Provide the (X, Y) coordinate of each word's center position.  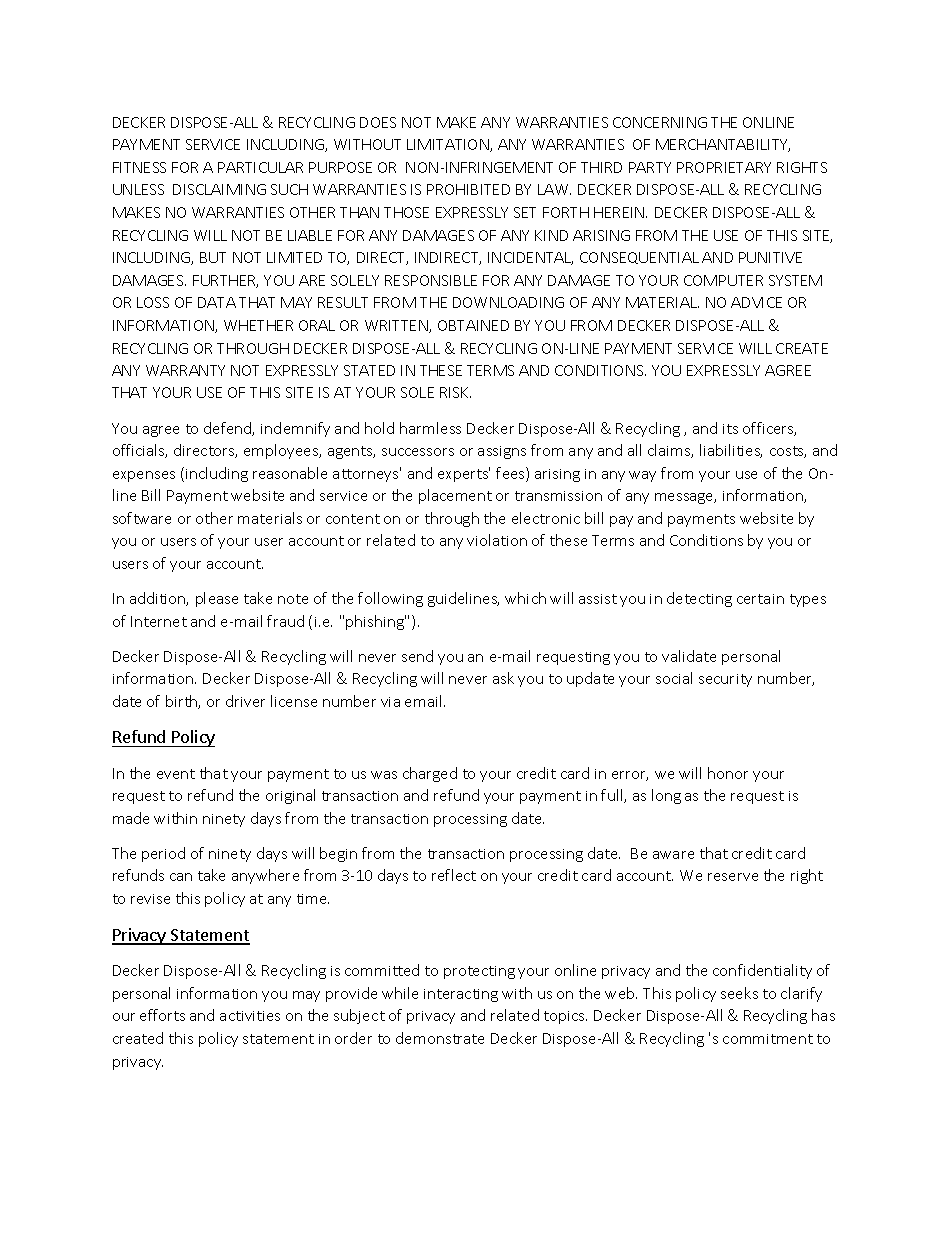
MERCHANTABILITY (723, 145)
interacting (461, 995)
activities (250, 1016)
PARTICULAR (260, 167)
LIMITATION (449, 145)
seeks (739, 993)
